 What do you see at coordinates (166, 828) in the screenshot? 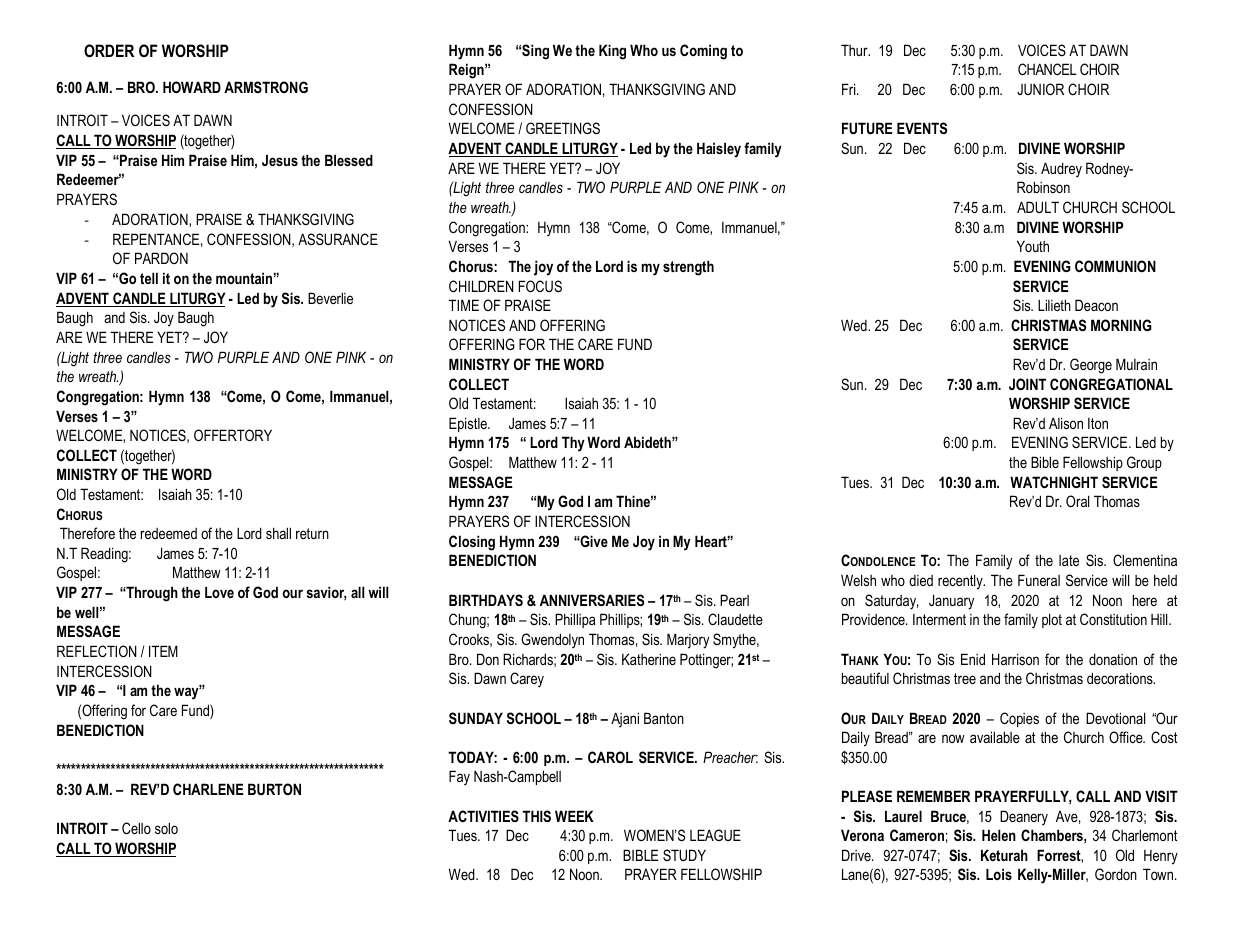
I see `solo` at bounding box center [166, 828].
